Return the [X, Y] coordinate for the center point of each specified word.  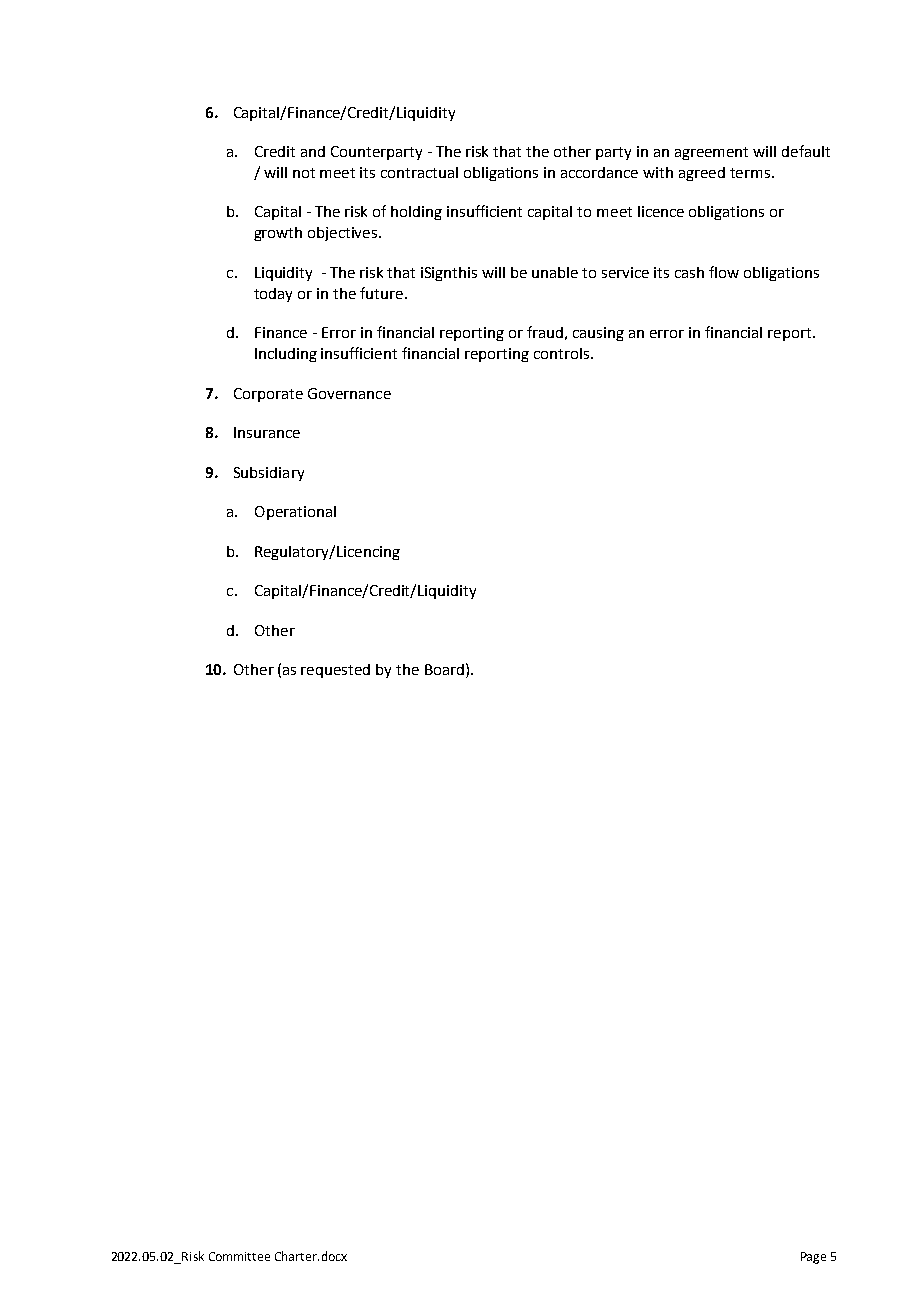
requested [335, 671]
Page [813, 1258]
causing [598, 334]
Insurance [267, 432]
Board [444, 669]
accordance [599, 172]
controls [563, 353]
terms [751, 173]
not [304, 173]
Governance [349, 393]
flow [724, 272]
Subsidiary [269, 474]
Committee [239, 1256]
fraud [545, 332]
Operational [295, 513]
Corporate [268, 395]
